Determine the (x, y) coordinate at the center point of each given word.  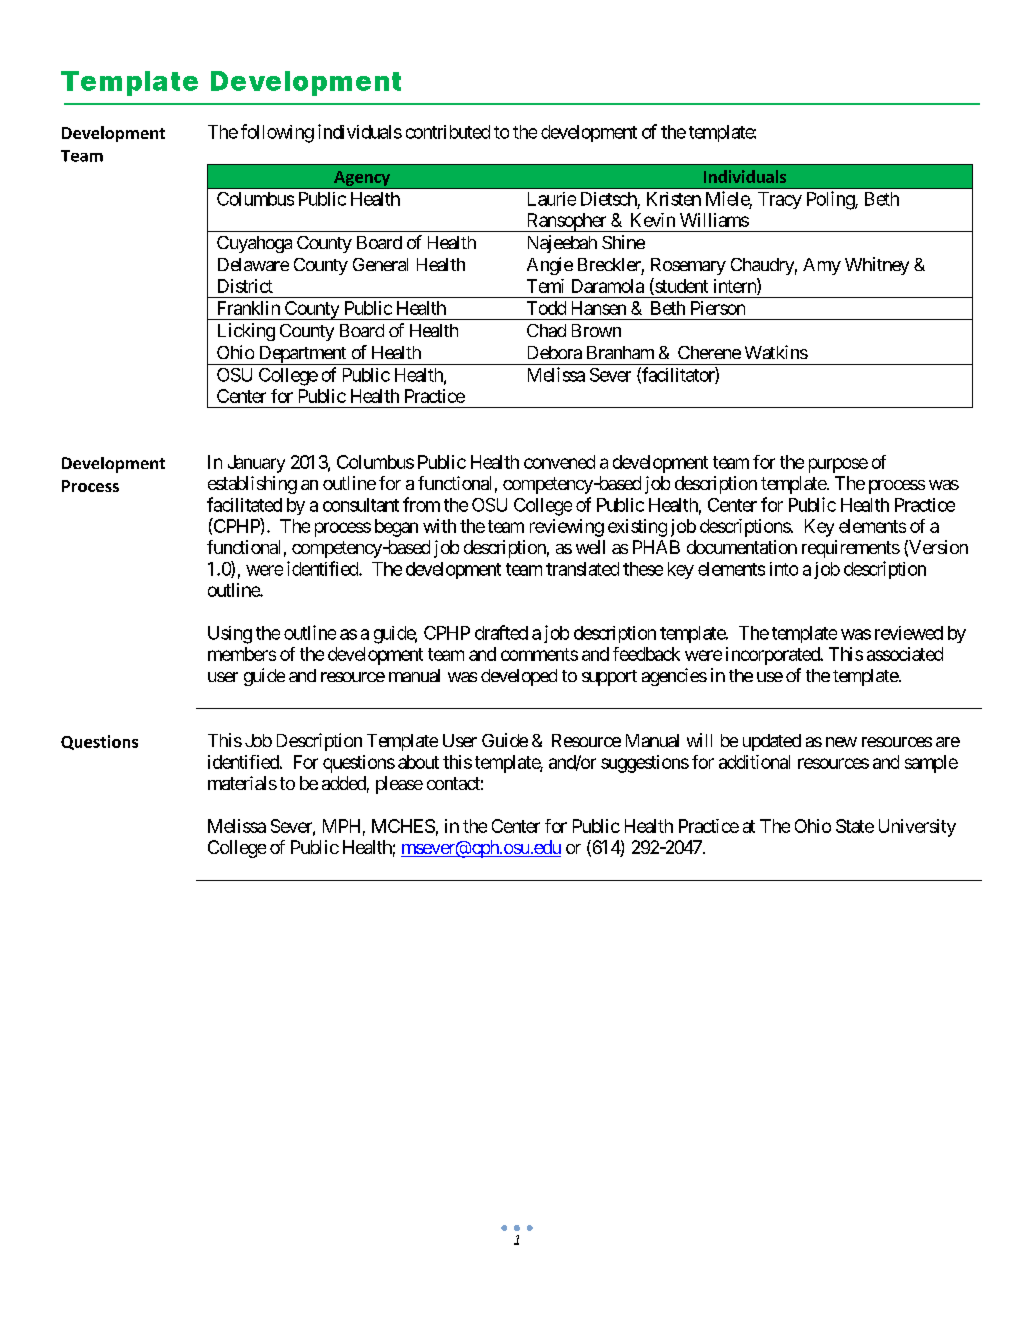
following (277, 133)
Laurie (552, 199)
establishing (252, 485)
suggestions (645, 764)
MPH (341, 826)
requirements (851, 549)
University (917, 828)
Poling (831, 200)
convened (559, 462)
